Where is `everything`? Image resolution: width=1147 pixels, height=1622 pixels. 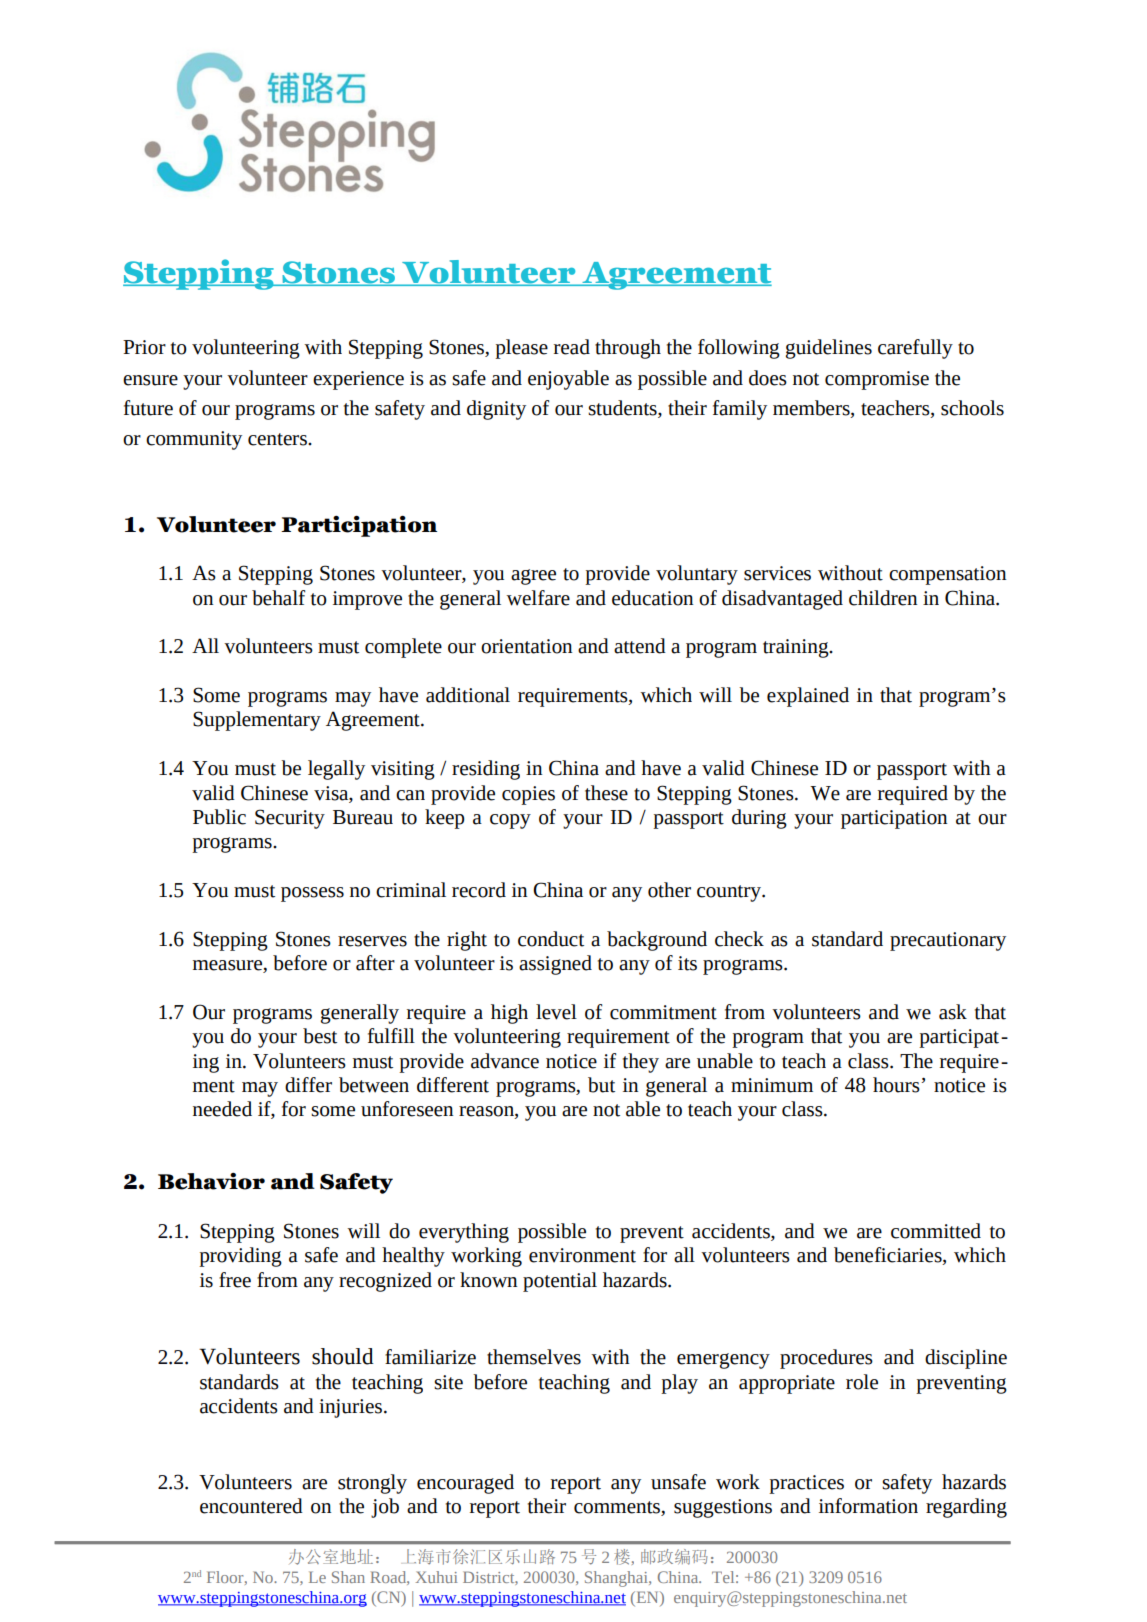
everything is located at coordinates (464, 1233).
